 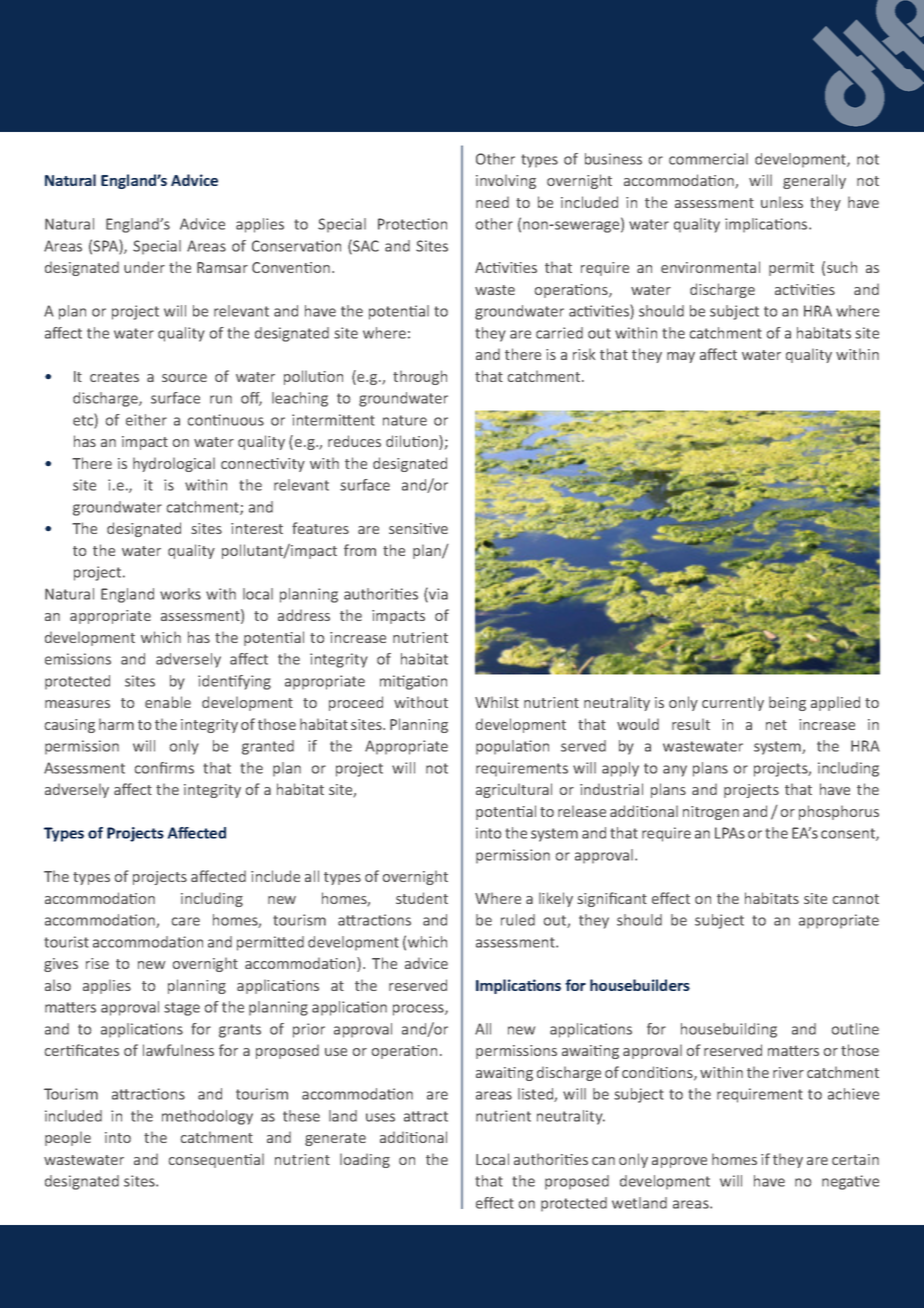 I want to click on care, so click(x=185, y=921).
